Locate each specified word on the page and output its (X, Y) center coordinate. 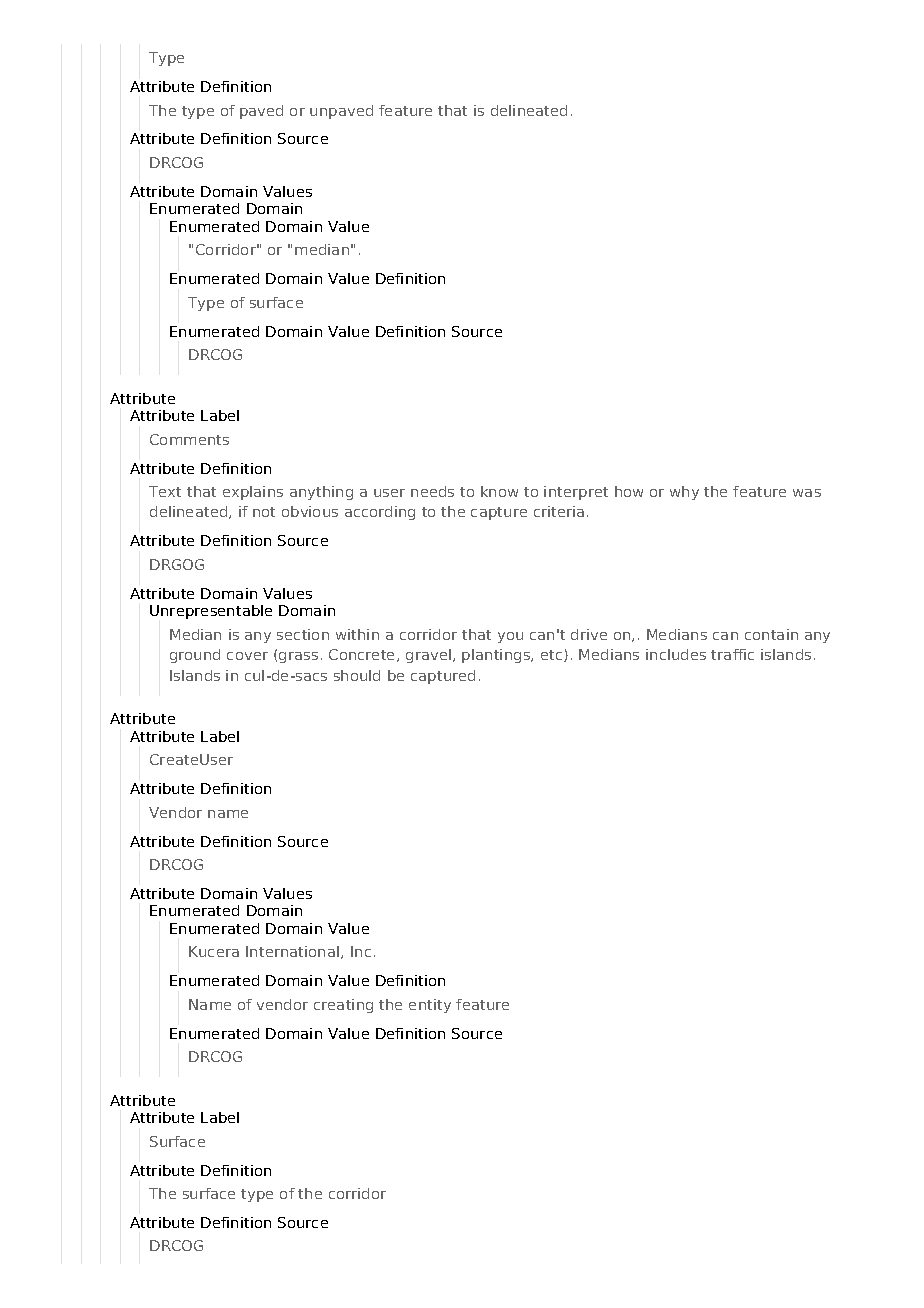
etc (553, 656)
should (357, 675)
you (510, 637)
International (294, 952)
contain (771, 634)
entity (430, 1006)
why (684, 493)
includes (676, 654)
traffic (732, 654)
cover (247, 656)
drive (589, 634)
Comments (189, 439)
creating (343, 1006)
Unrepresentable (211, 612)
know (499, 491)
